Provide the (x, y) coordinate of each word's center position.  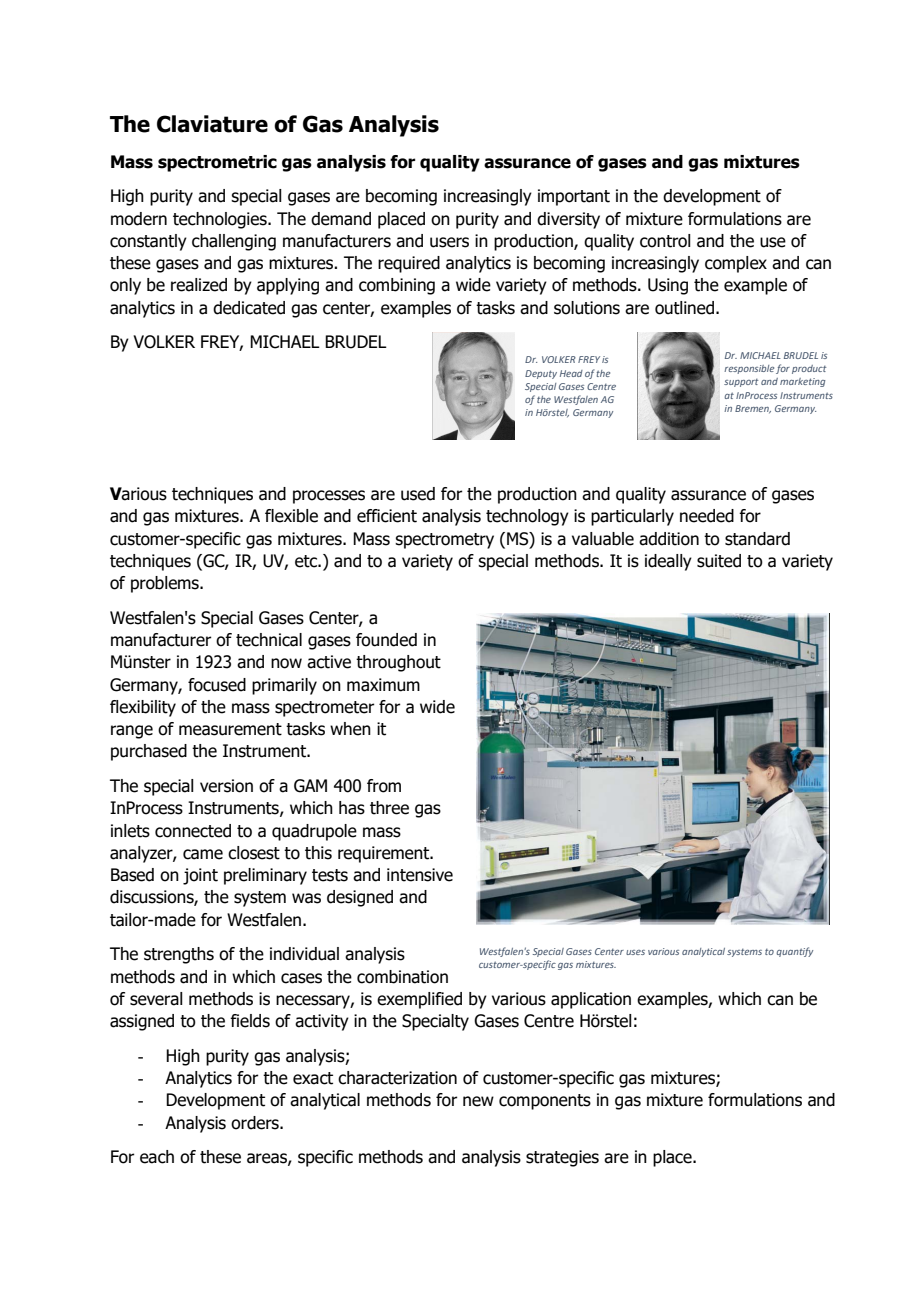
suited (719, 561)
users (449, 242)
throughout (398, 663)
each (157, 1157)
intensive (420, 875)
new (478, 1101)
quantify (794, 952)
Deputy (541, 374)
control (665, 241)
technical (269, 640)
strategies (562, 1158)
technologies (221, 220)
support (741, 383)
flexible (291, 516)
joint (200, 876)
